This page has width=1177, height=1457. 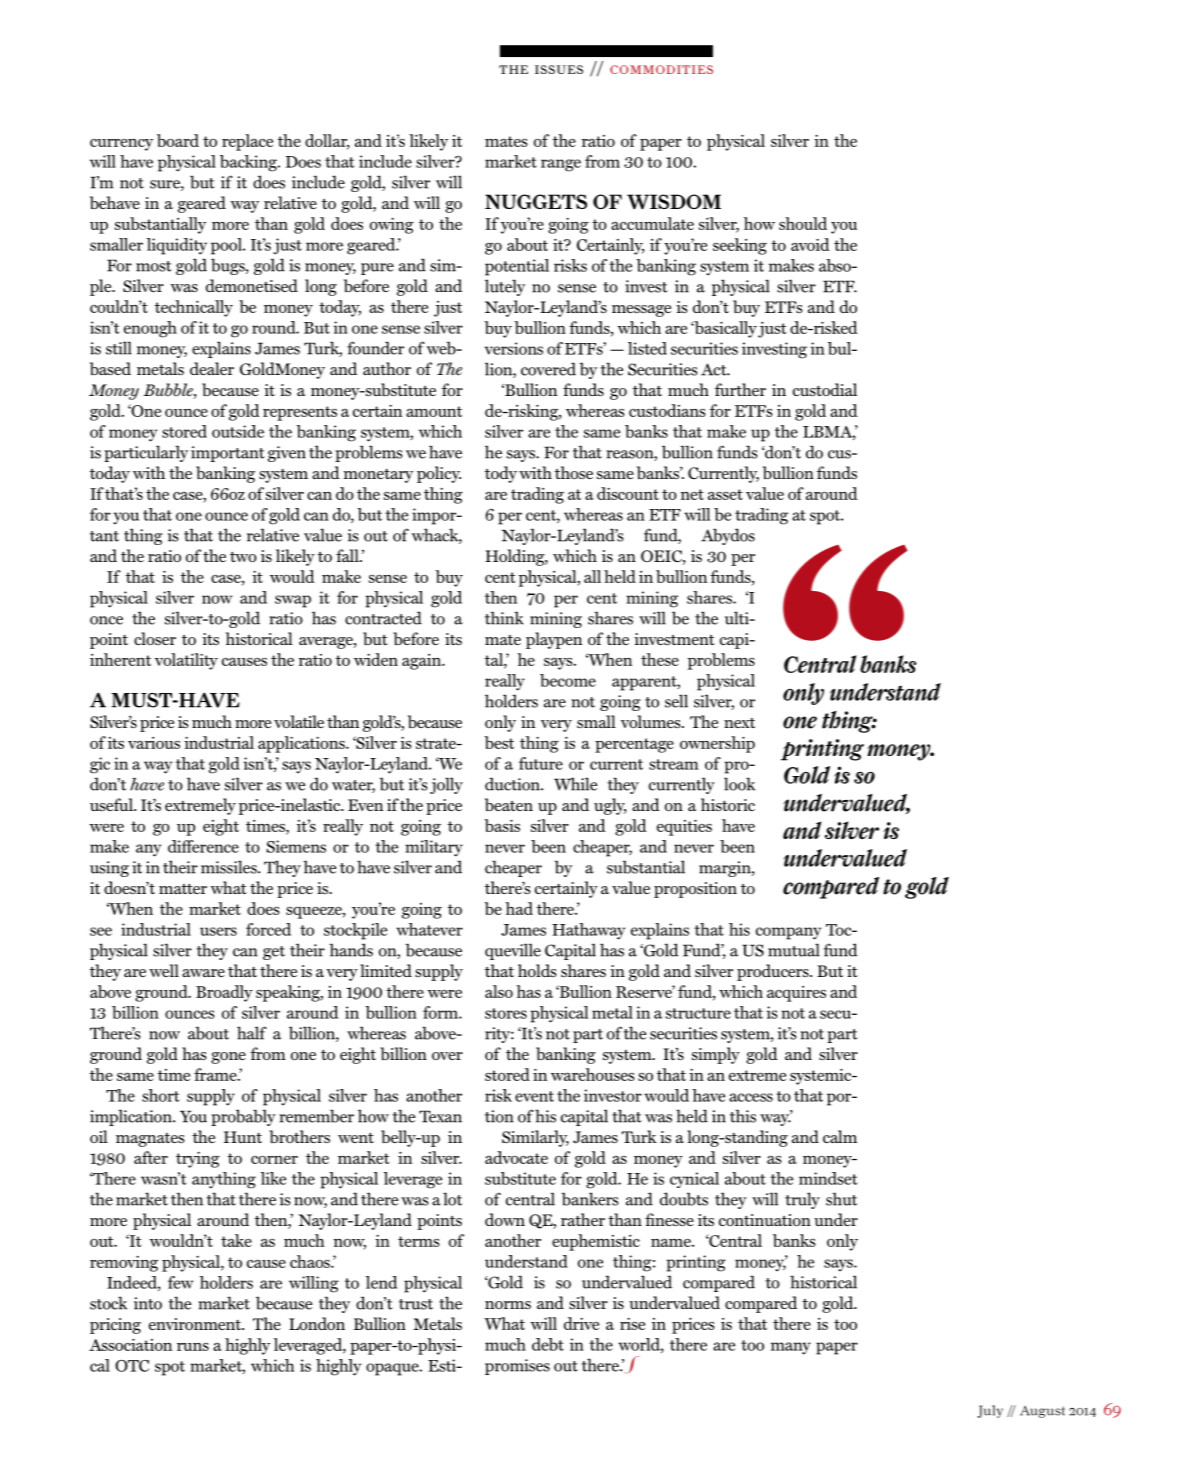 I want to click on runs, so click(x=193, y=1347).
